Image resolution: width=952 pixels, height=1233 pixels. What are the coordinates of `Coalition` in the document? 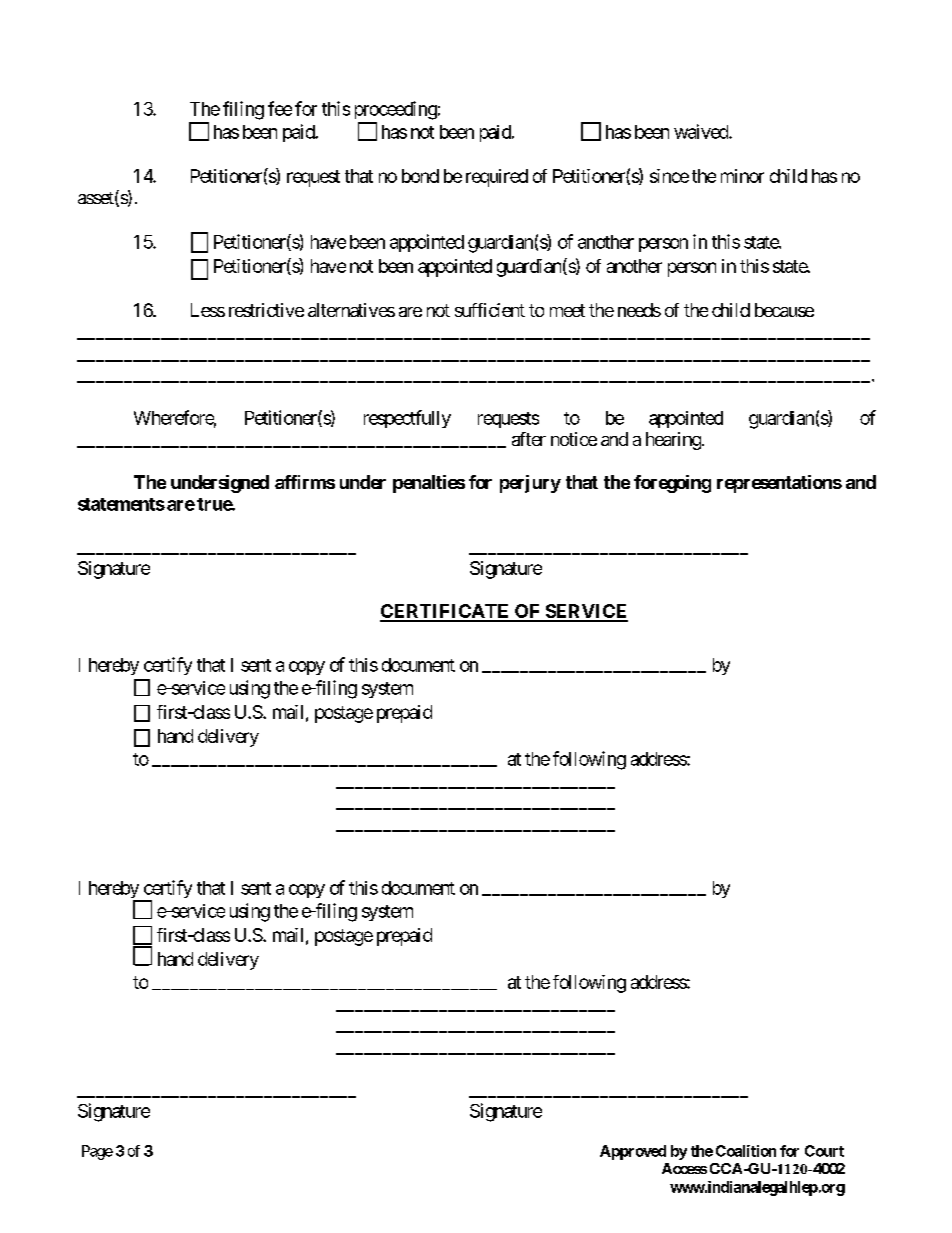 It's located at (746, 1151).
